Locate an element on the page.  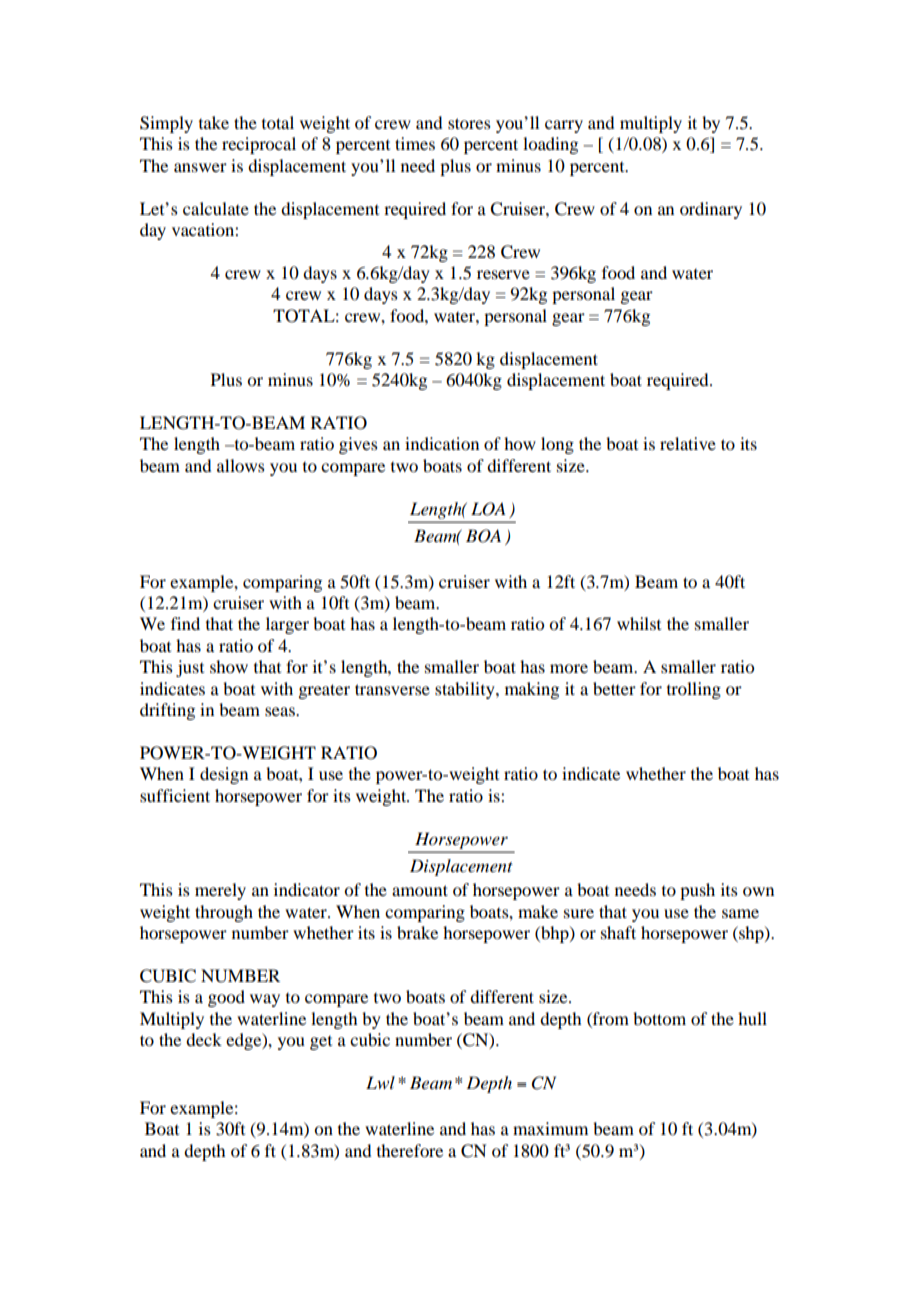
whilst is located at coordinates (639, 623).
